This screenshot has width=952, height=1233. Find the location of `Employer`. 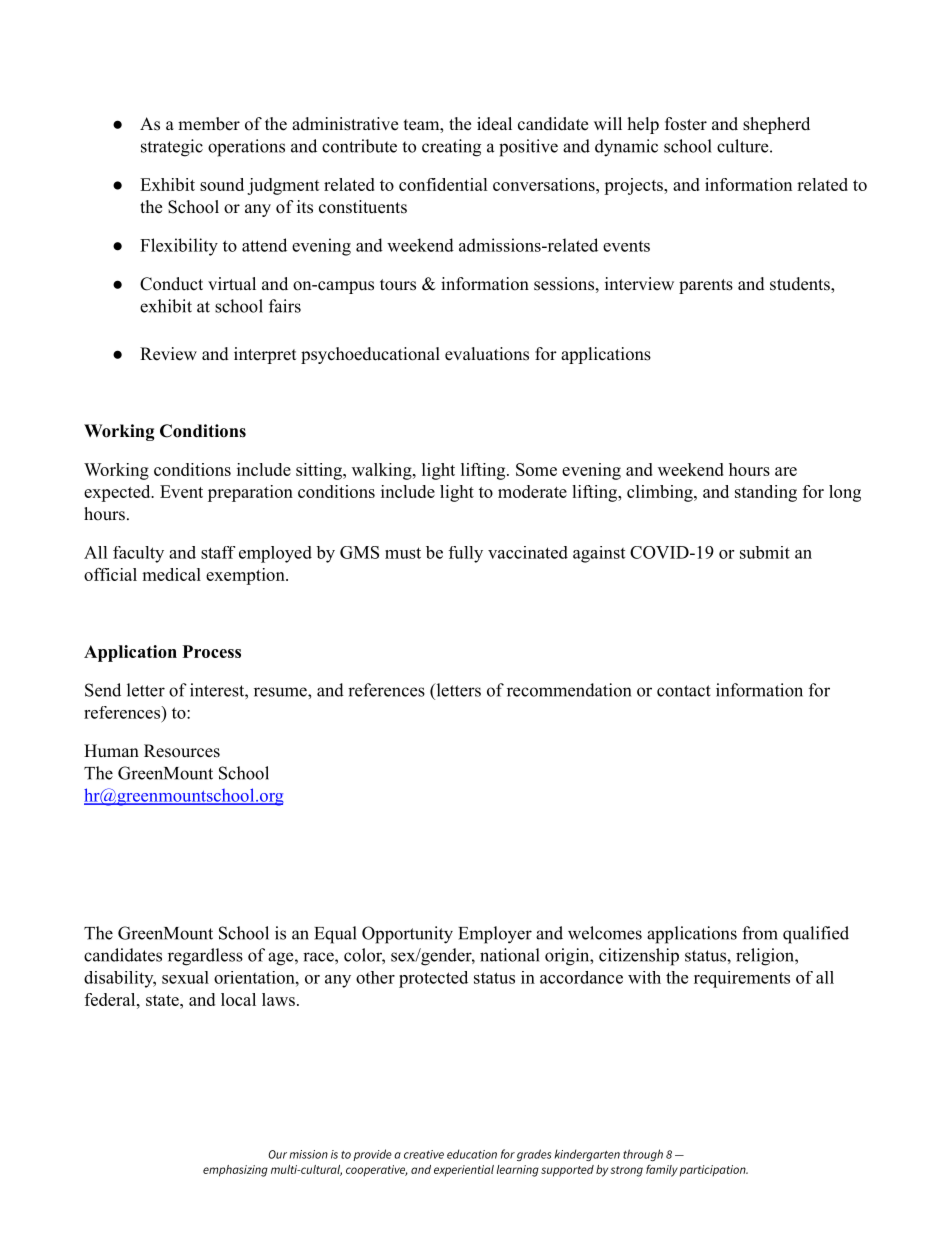

Employer is located at coordinates (495, 935).
